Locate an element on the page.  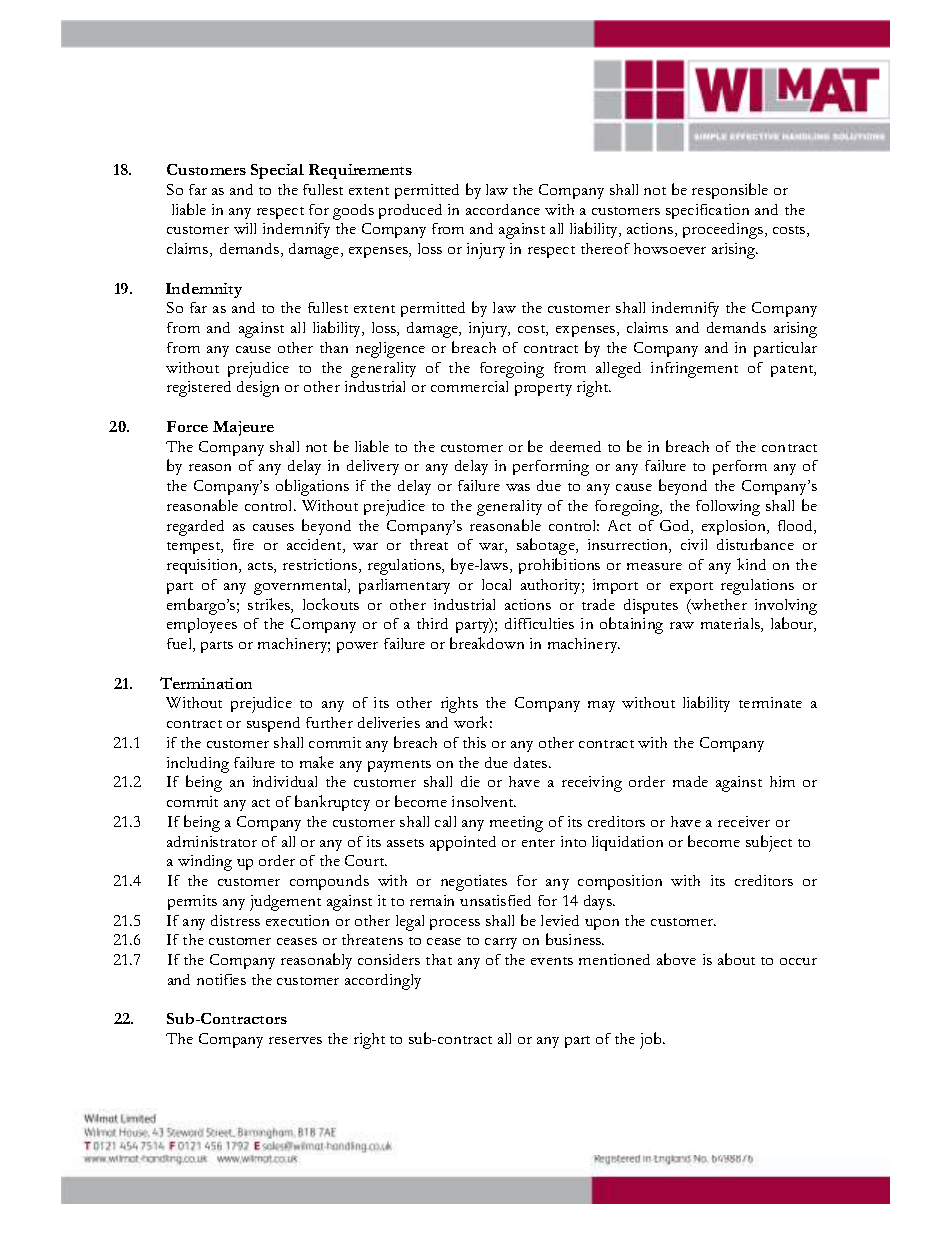
responsible is located at coordinates (730, 191).
